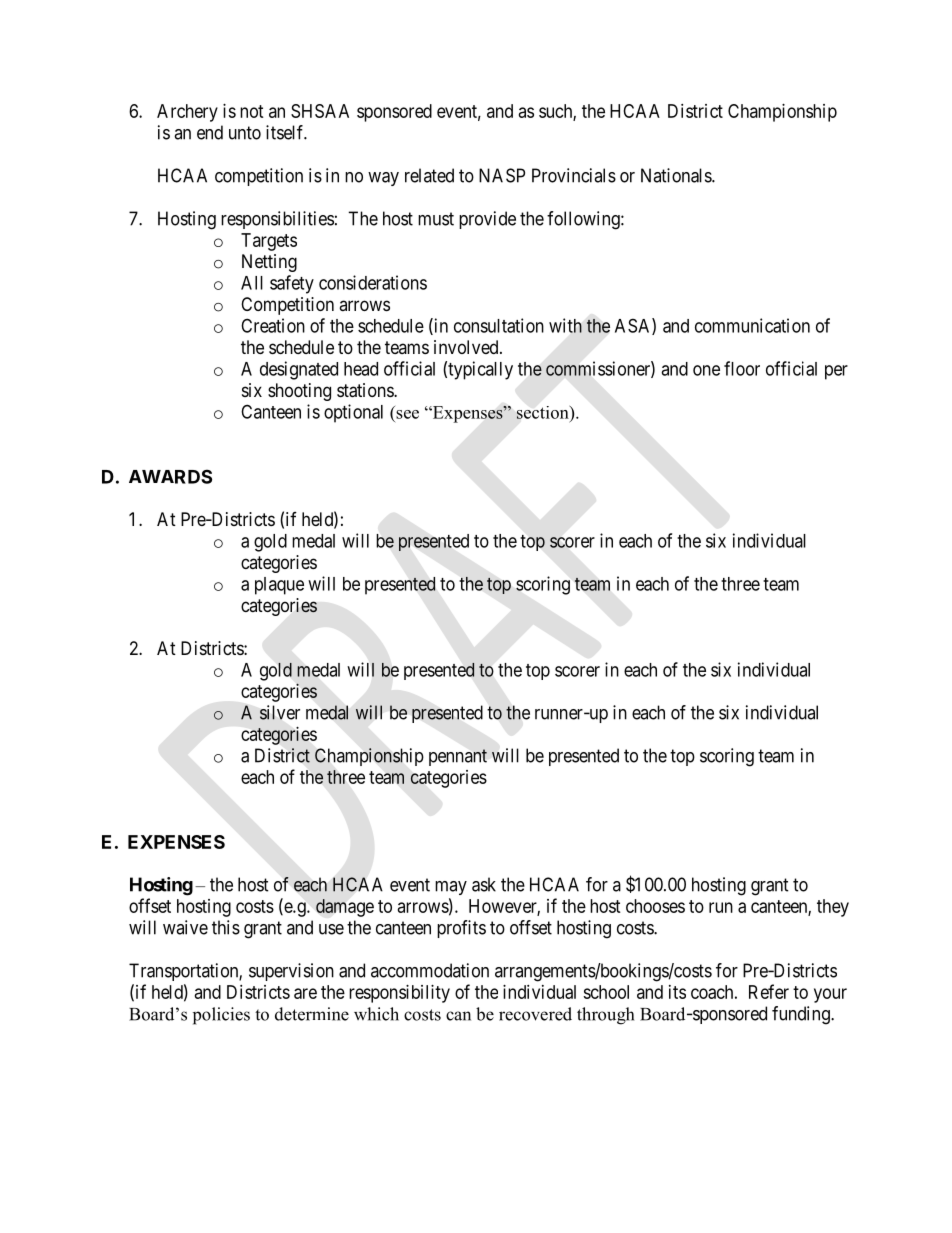  What do you see at coordinates (458, 757) in the page?
I see `pennant` at bounding box center [458, 757].
